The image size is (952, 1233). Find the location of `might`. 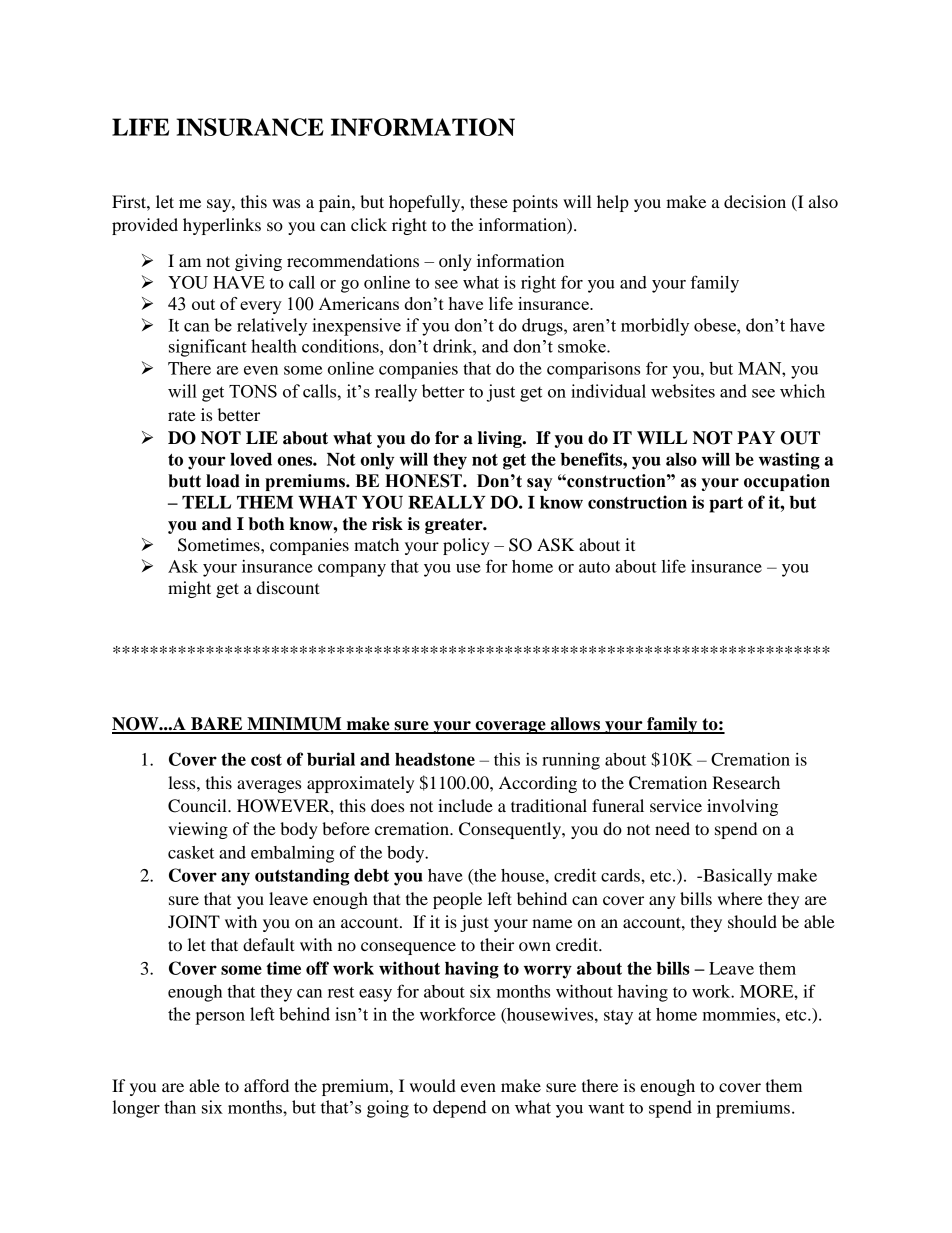

might is located at coordinates (189, 589).
